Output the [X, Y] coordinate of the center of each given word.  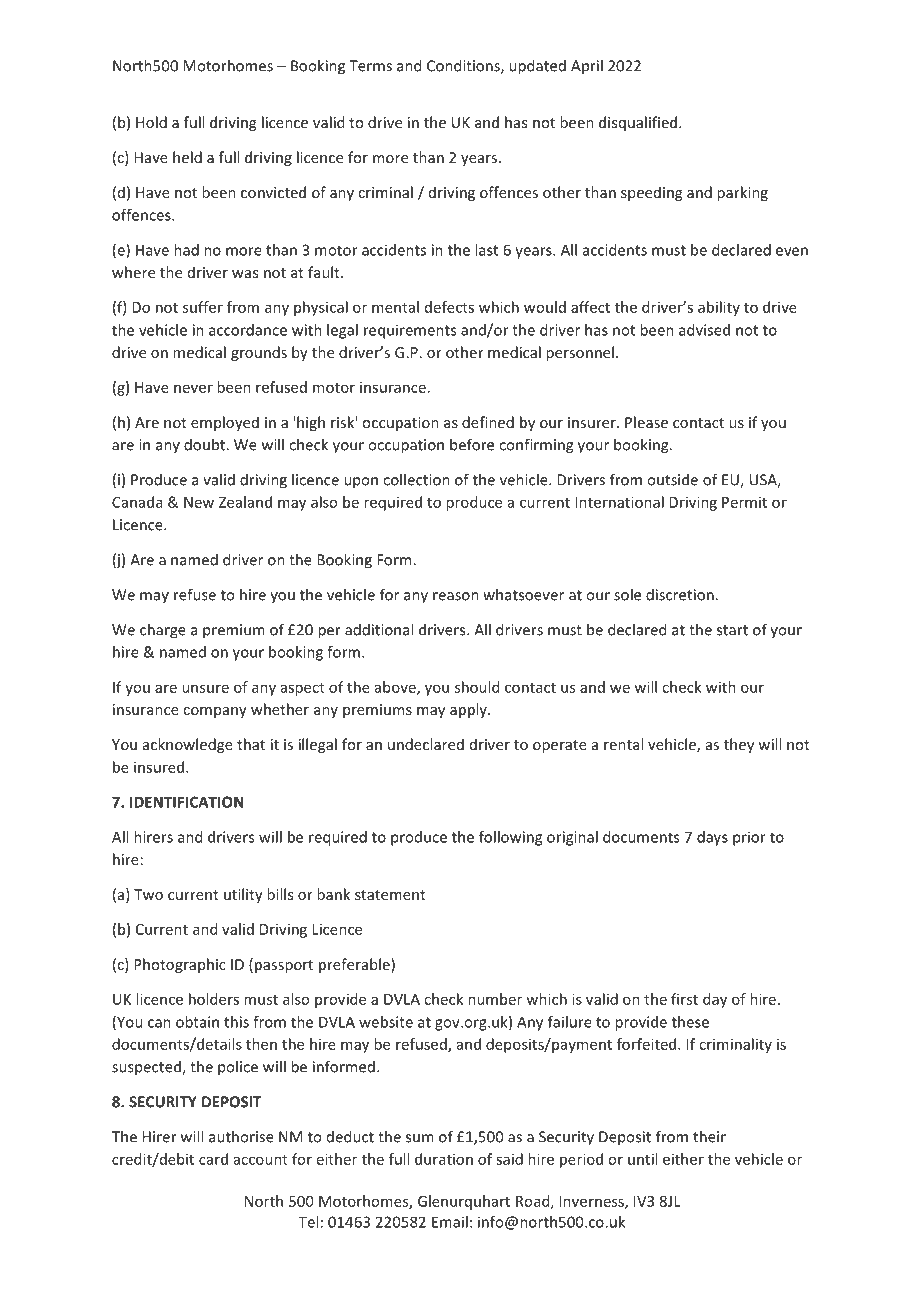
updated [537, 67]
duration [444, 1159]
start [732, 630]
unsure [205, 688]
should [477, 687]
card [213, 1159]
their [709, 1136]
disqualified [639, 123]
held [187, 157]
